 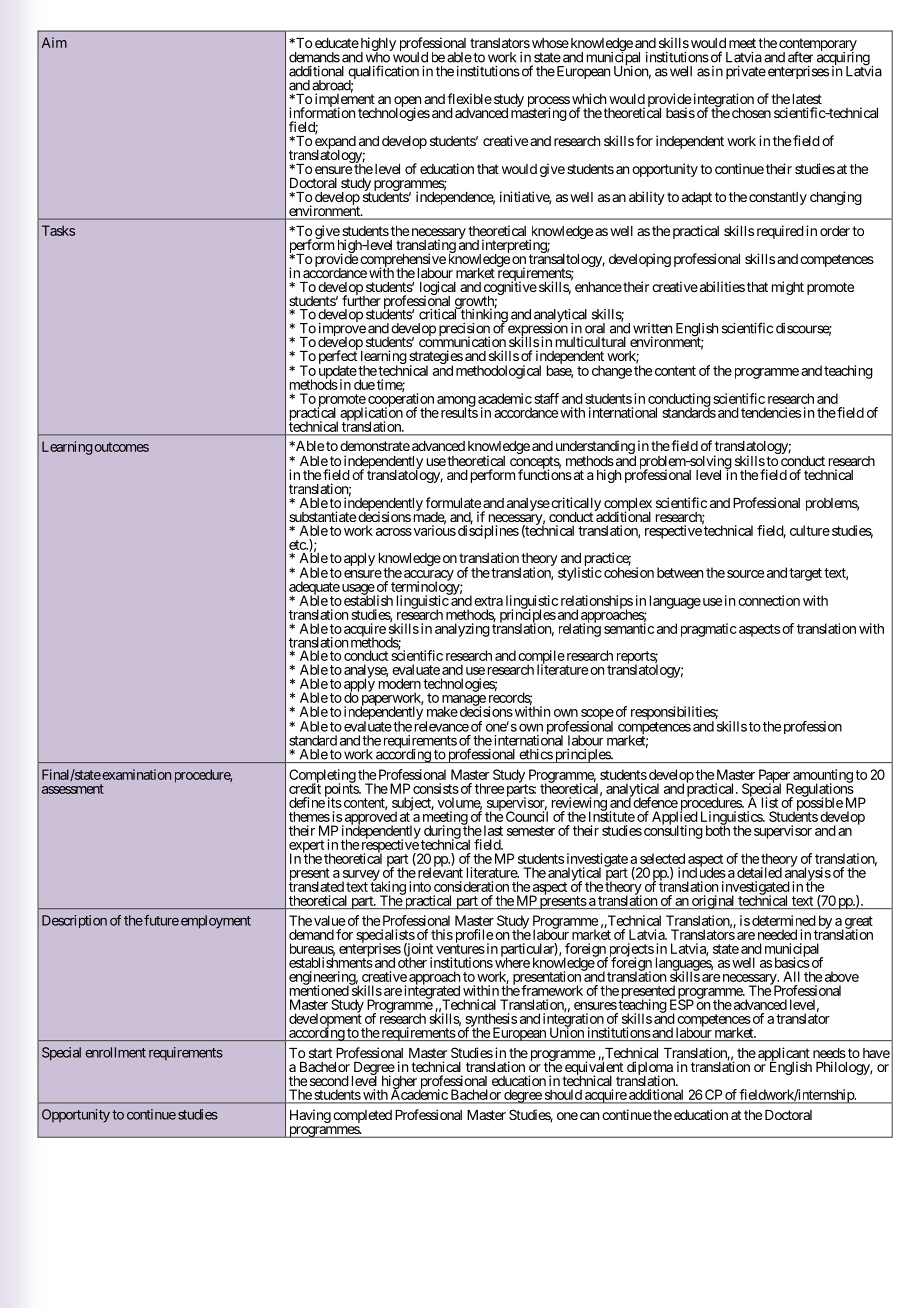 I want to click on flexible, so click(x=469, y=98).
